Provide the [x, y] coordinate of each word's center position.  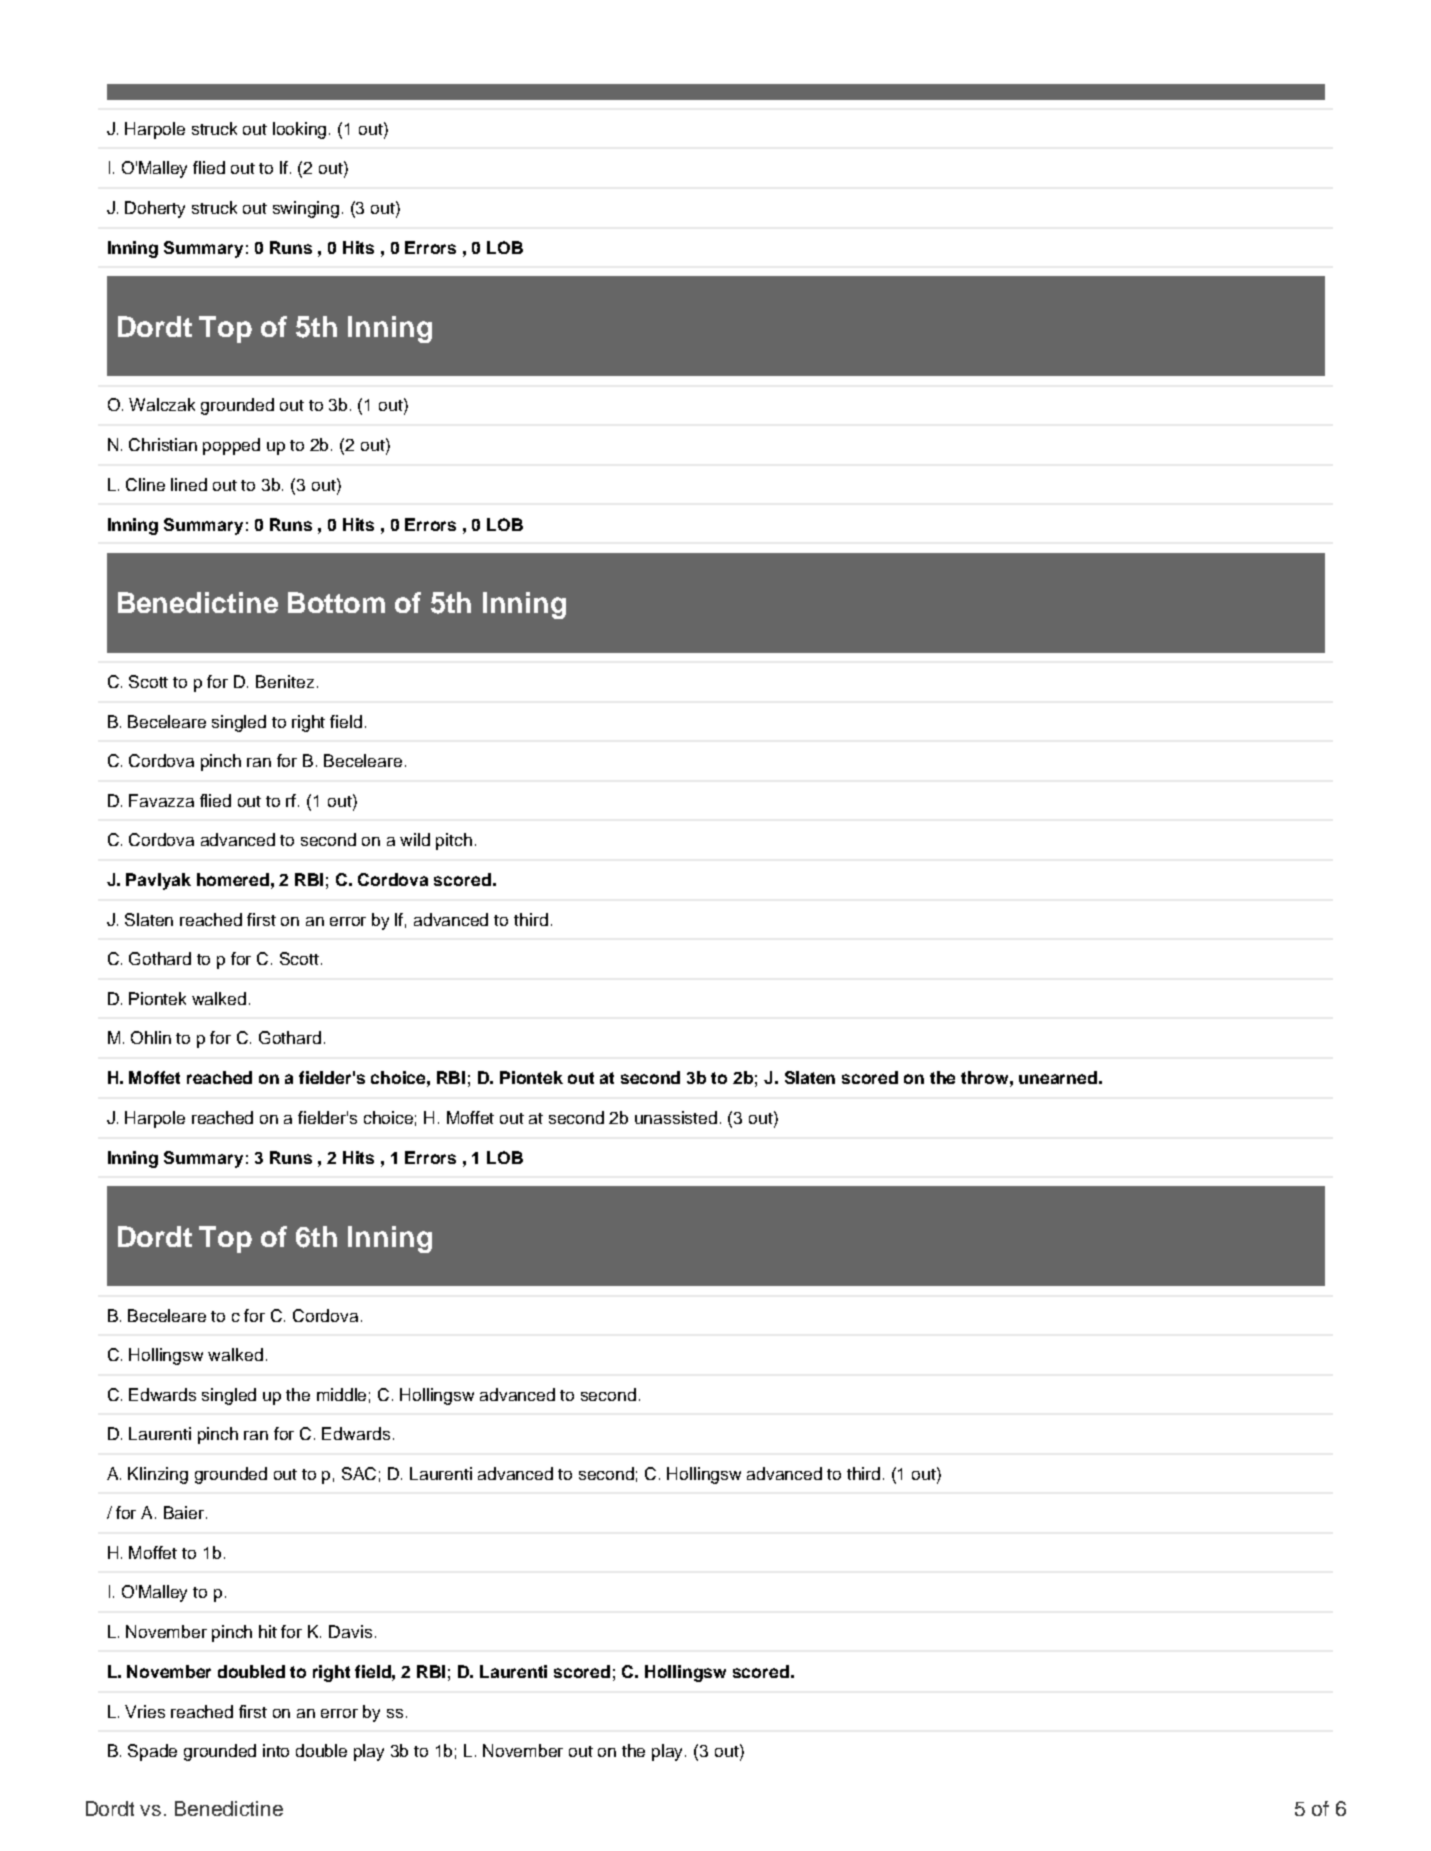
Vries [145, 1711]
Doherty [155, 209]
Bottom [336, 602]
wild [415, 839]
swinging [306, 209]
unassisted [676, 1117]
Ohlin [151, 1037]
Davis [350, 1631]
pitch [454, 841]
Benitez [285, 681]
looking [301, 130]
